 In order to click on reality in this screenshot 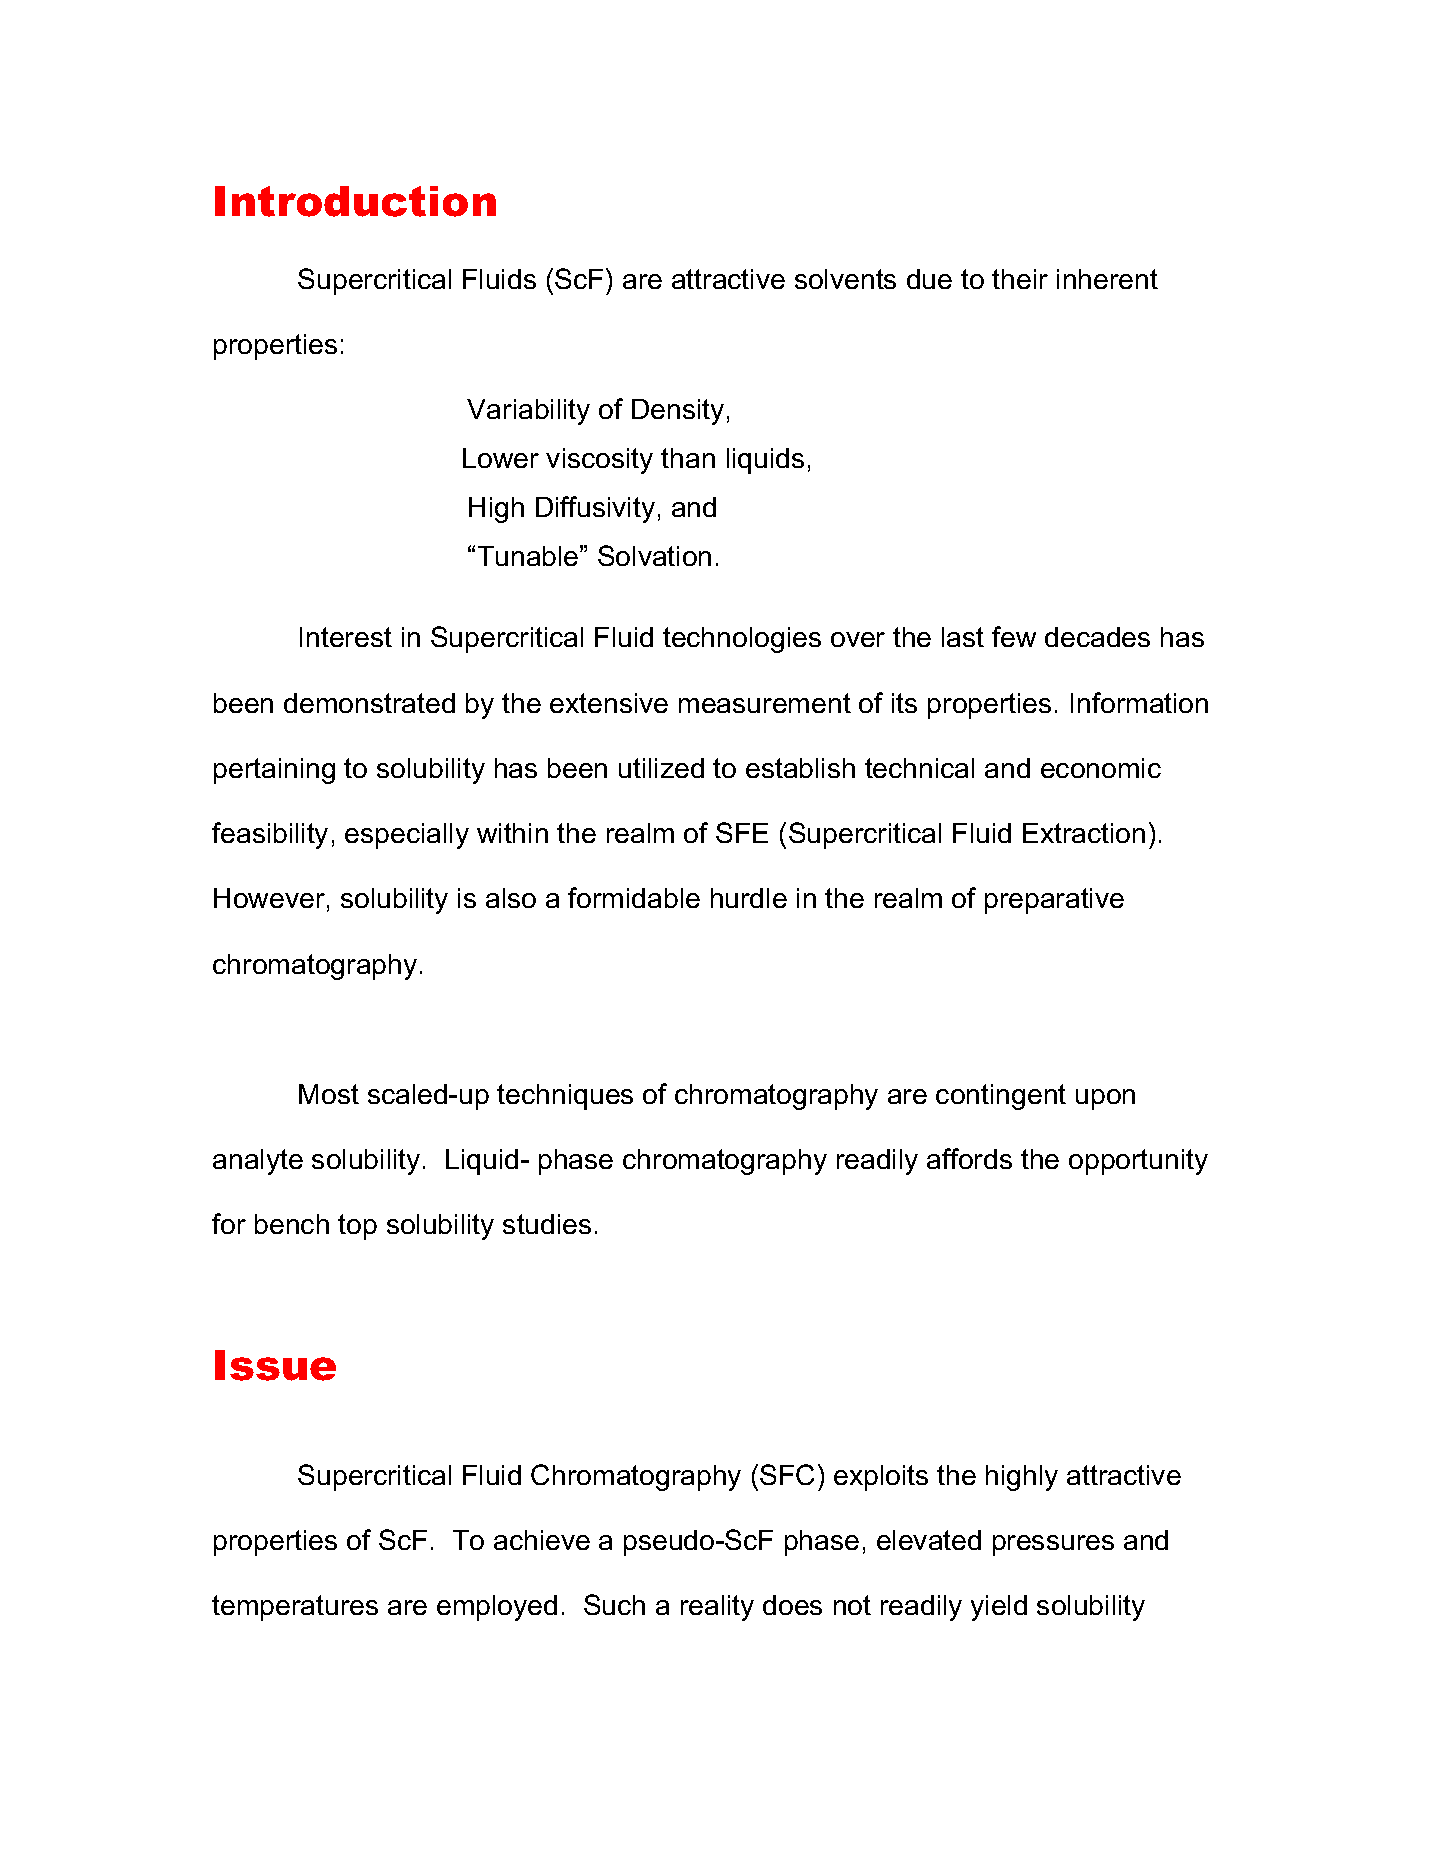, I will do `click(717, 1608)`.
